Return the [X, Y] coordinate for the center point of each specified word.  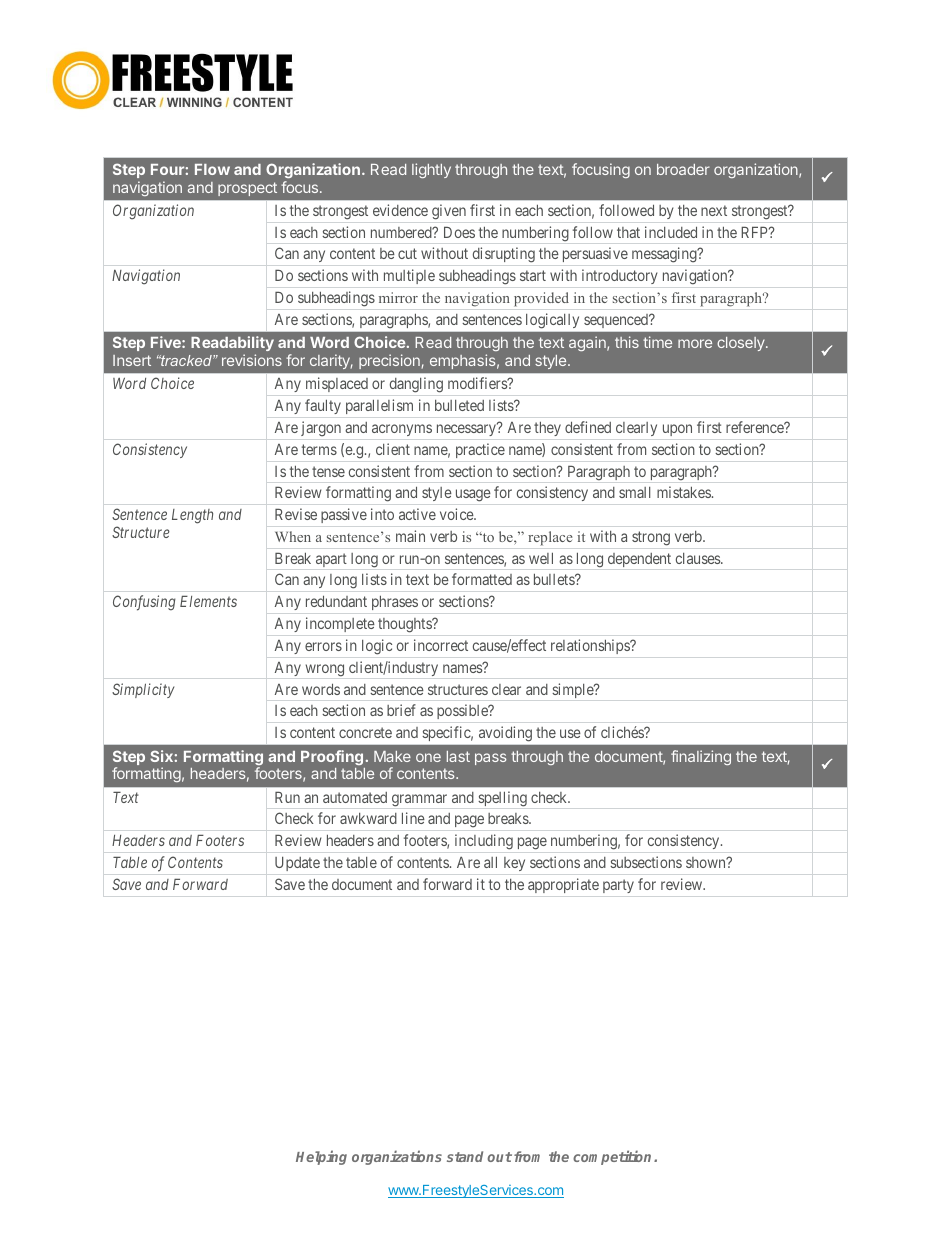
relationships [591, 646]
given [449, 212]
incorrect [441, 645]
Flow [212, 169]
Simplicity [143, 690]
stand [465, 1156]
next [714, 210]
